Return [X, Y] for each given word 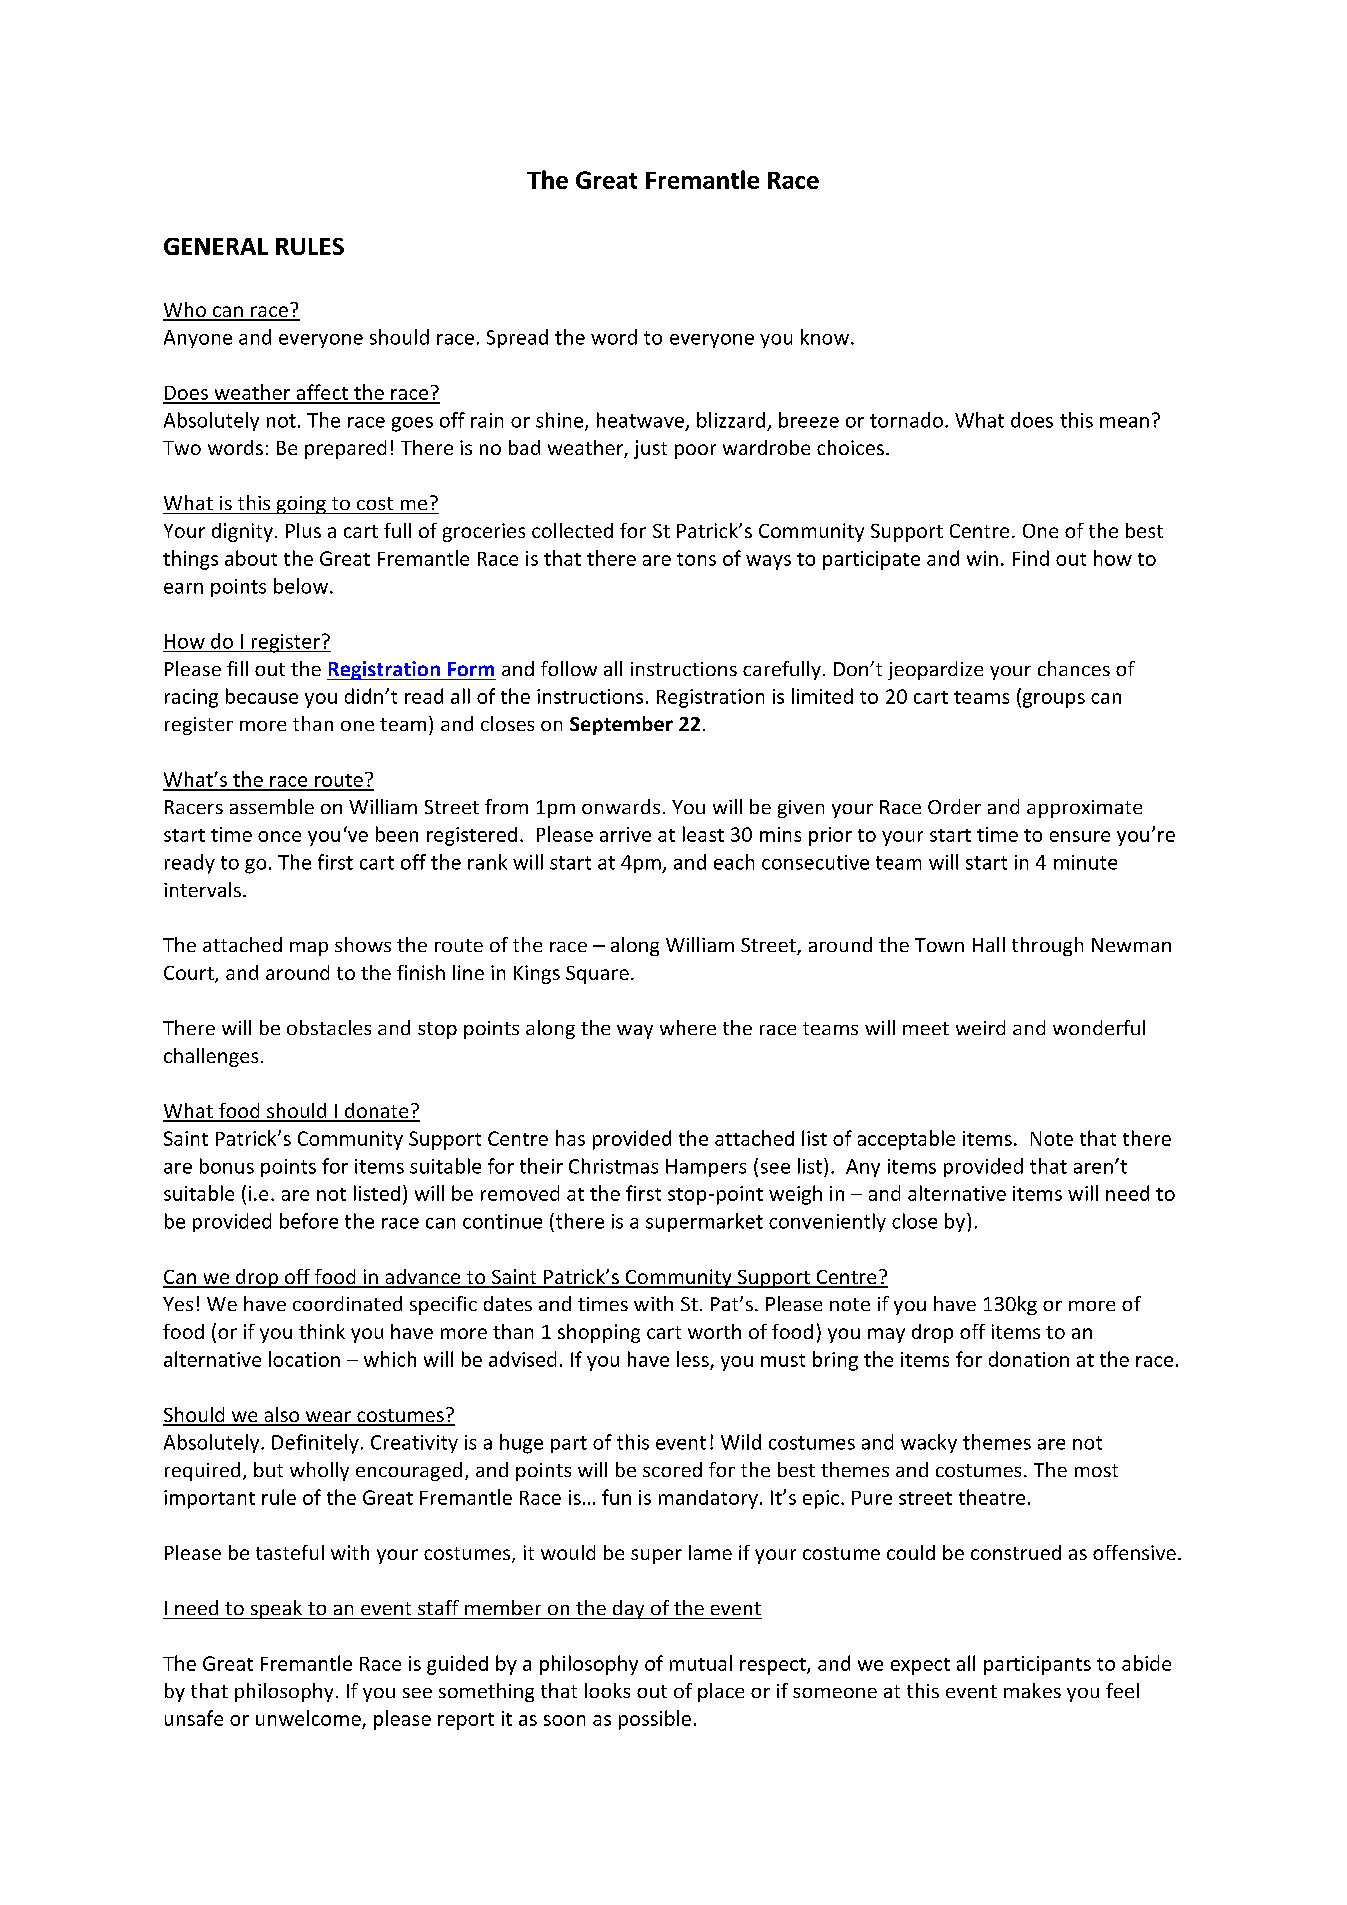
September [621, 725]
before [309, 1221]
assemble [272, 806]
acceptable [906, 1140]
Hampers [706, 1168]
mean [1124, 422]
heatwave [640, 420]
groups [1052, 700]
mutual [701, 1663]
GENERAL [216, 246]
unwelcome [308, 1718]
